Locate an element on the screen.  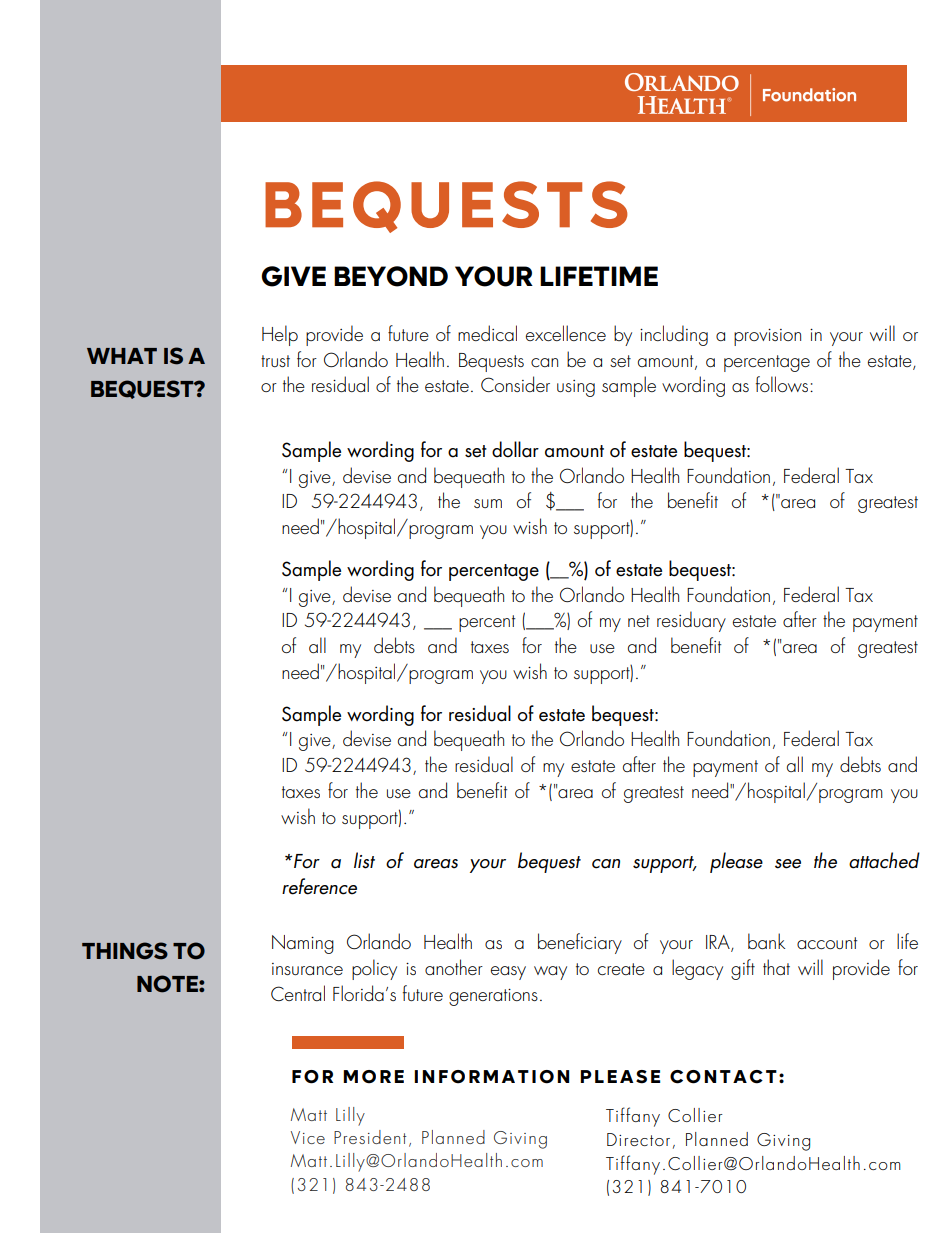
Vice is located at coordinates (308, 1137).
